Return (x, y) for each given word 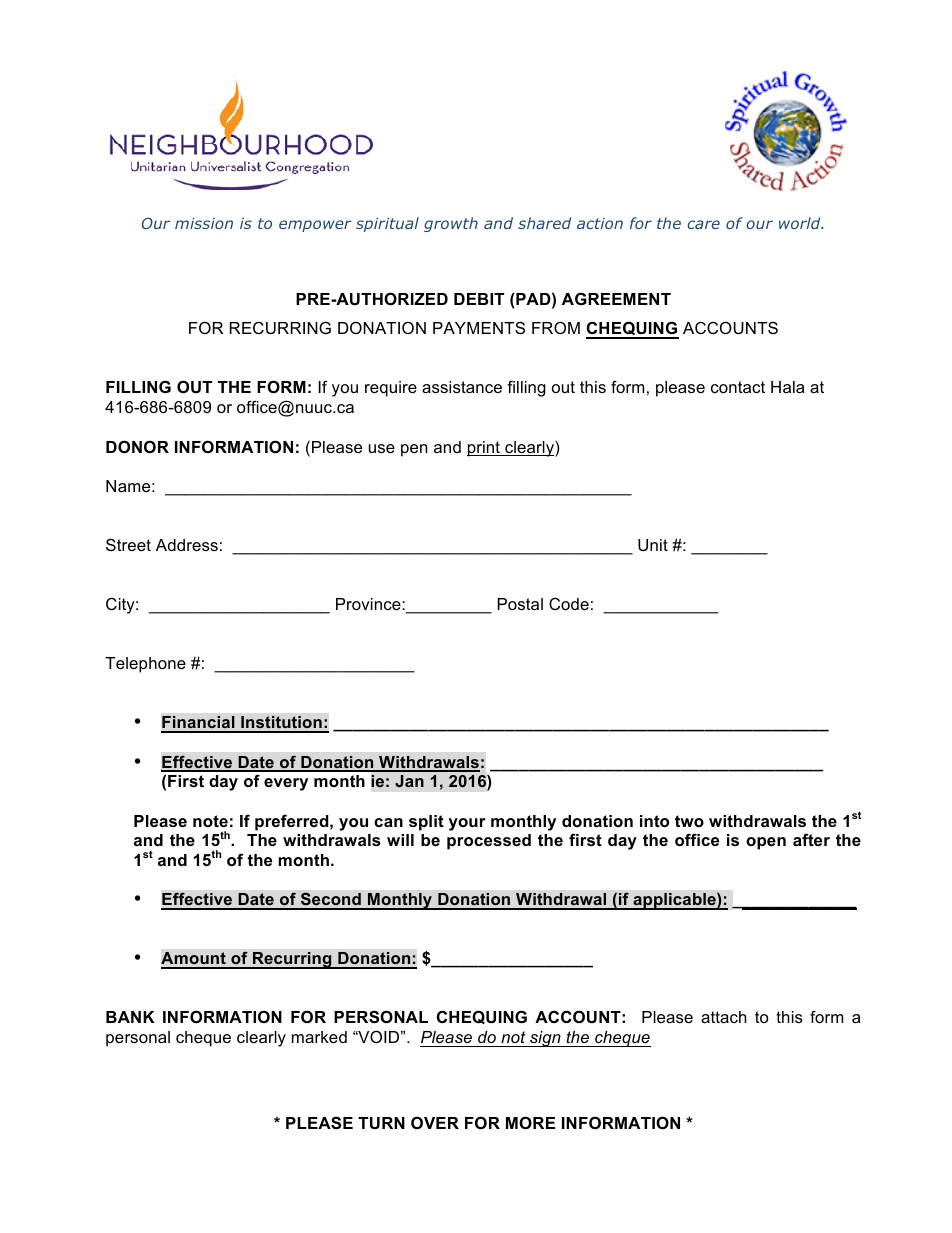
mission (204, 223)
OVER (435, 1122)
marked (319, 1037)
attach (724, 1017)
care (703, 224)
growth (451, 224)
